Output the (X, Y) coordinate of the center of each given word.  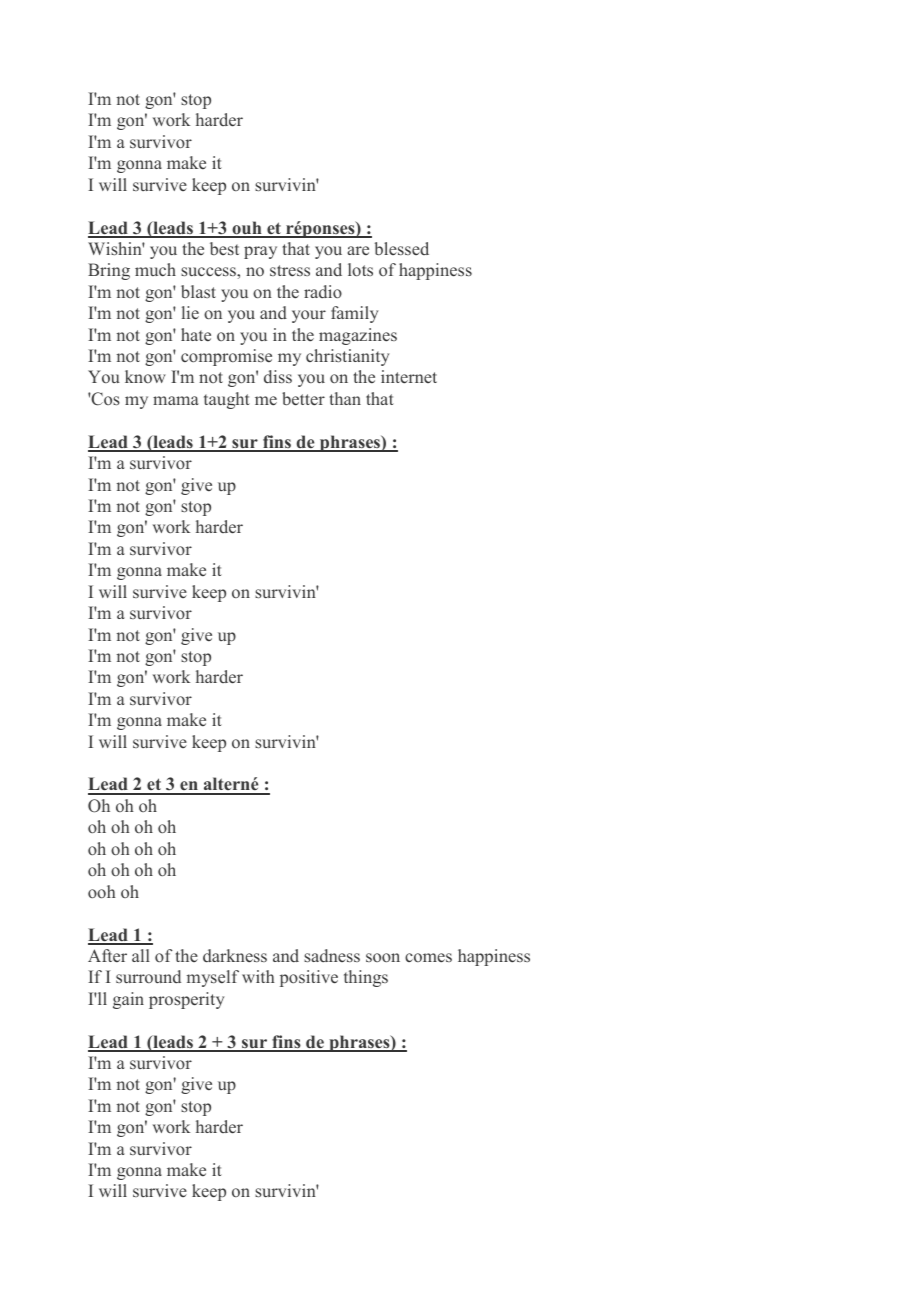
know (145, 376)
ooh (102, 891)
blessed (402, 249)
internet (409, 377)
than (345, 398)
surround (148, 976)
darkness (235, 956)
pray (260, 252)
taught (227, 400)
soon (383, 957)
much (155, 269)
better (303, 399)
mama (176, 400)
